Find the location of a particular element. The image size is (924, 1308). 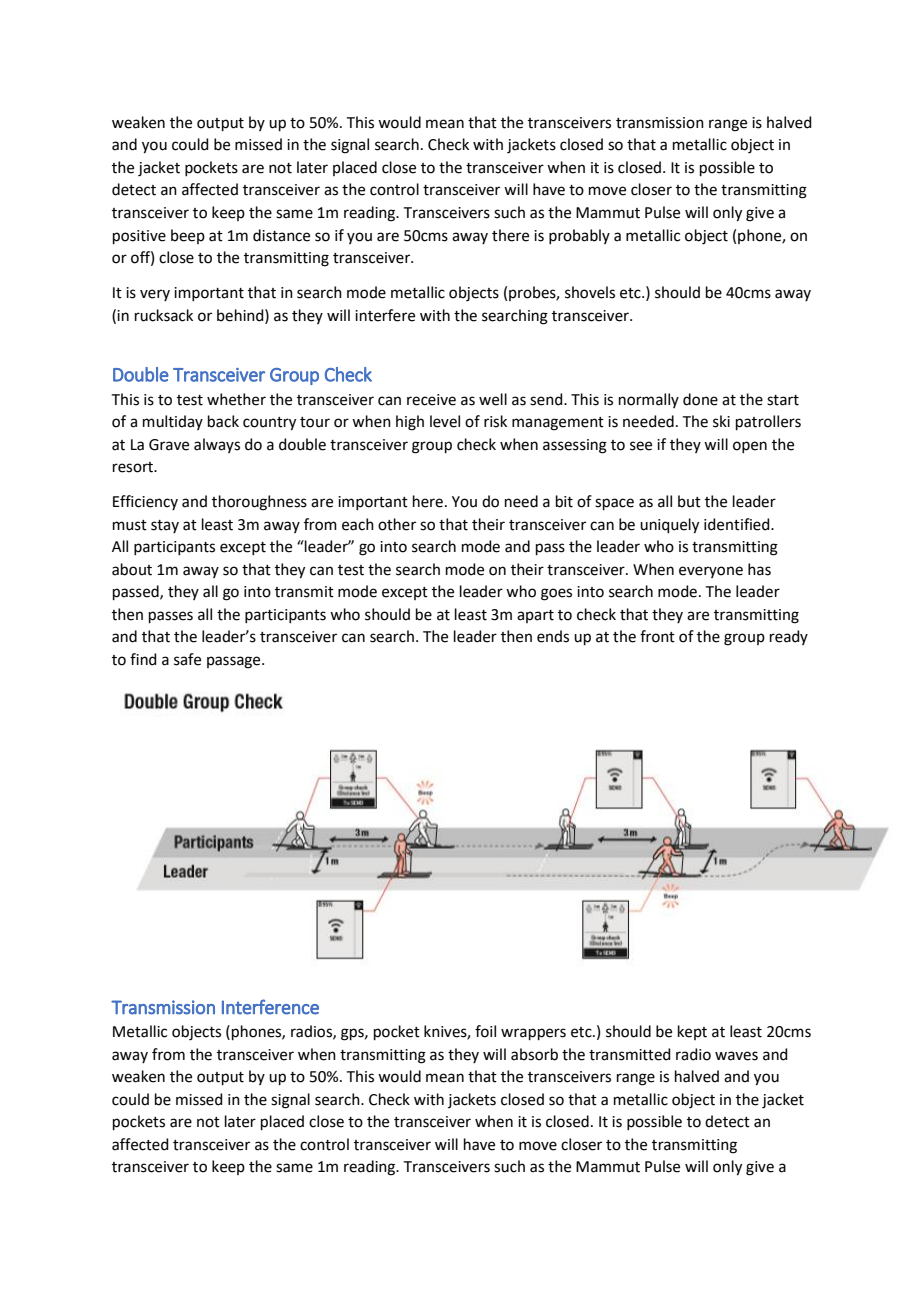

wrappers is located at coordinates (533, 1034).
